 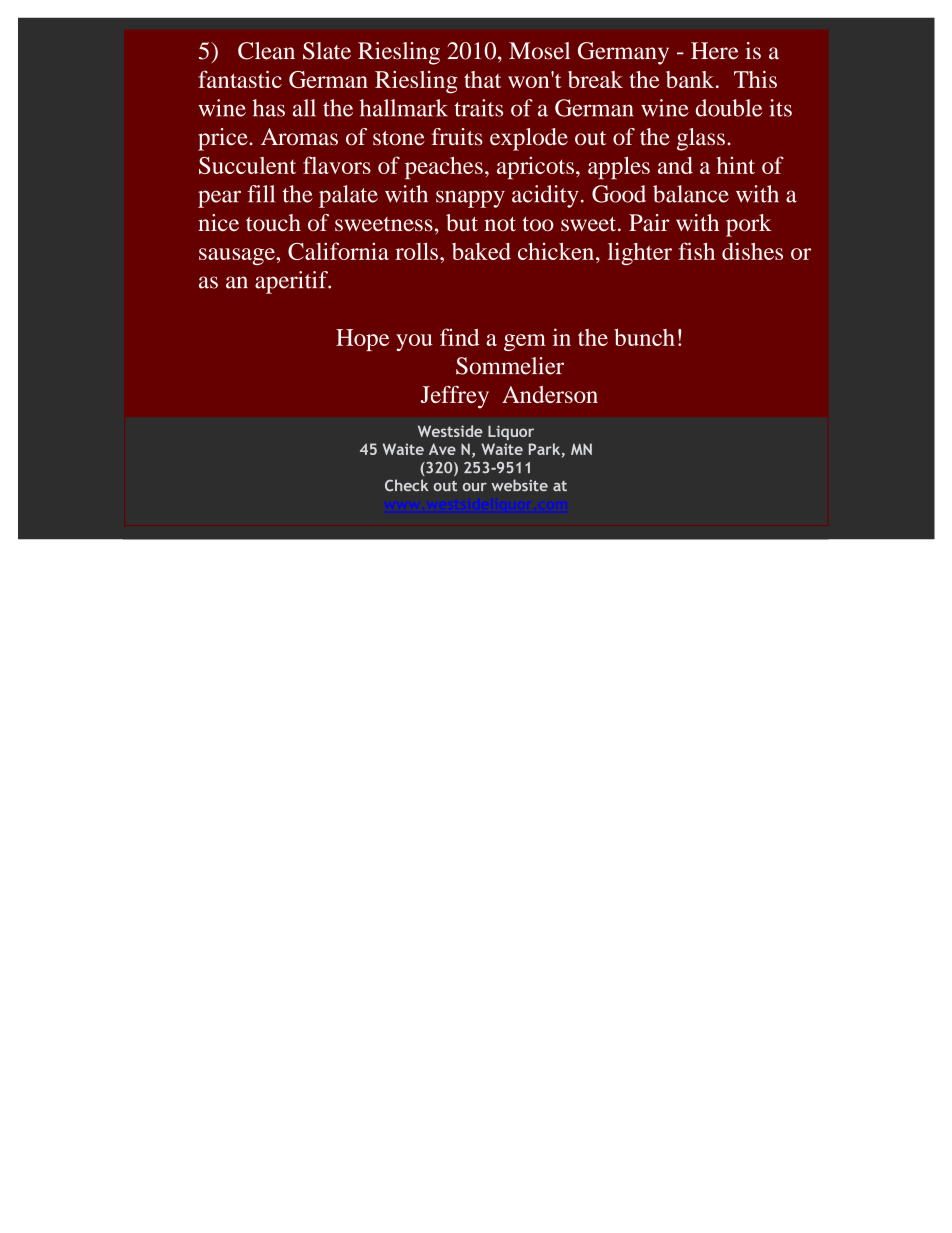 I want to click on find, so click(x=459, y=337).
